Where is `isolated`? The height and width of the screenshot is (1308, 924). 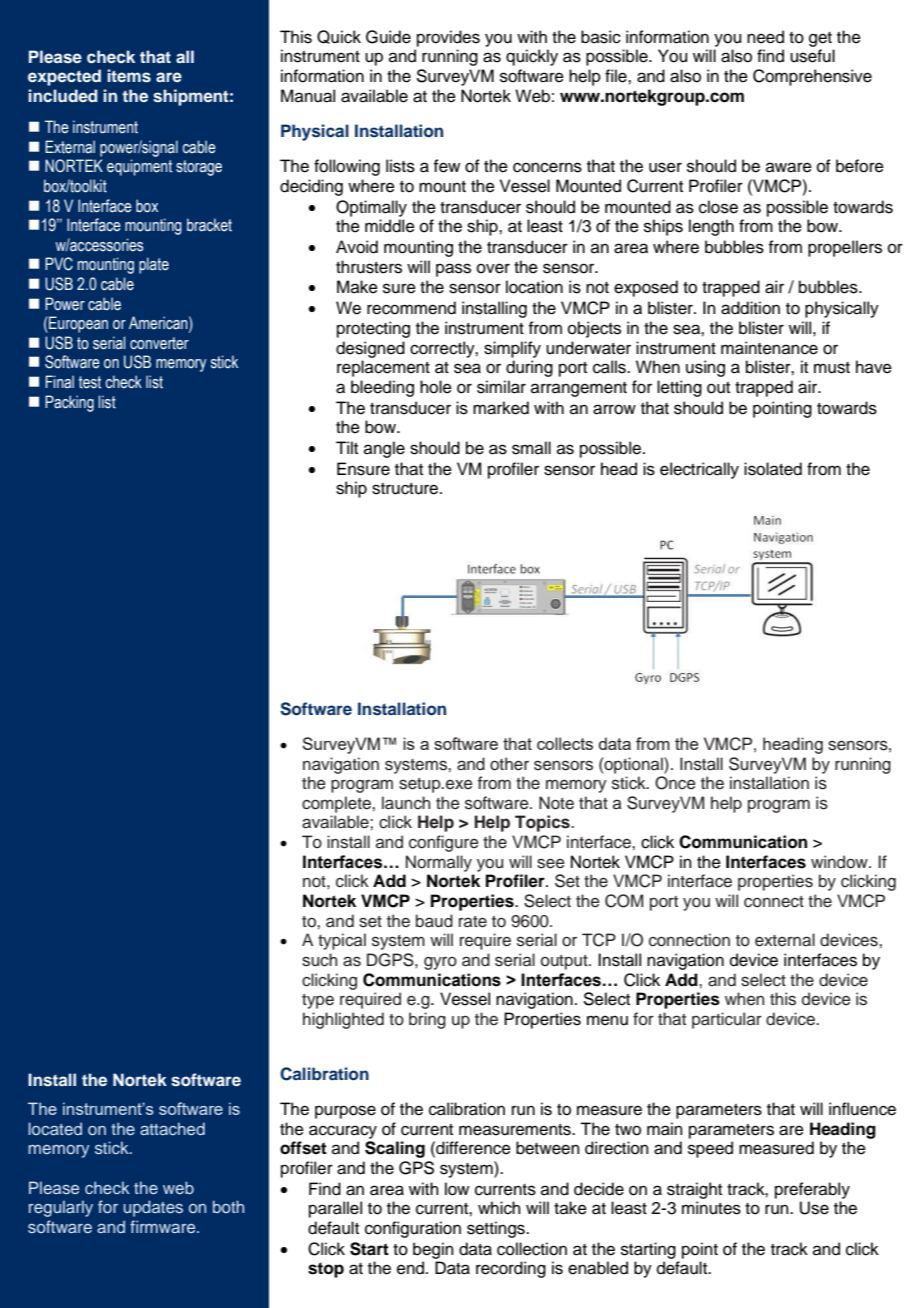
isolated is located at coordinates (773, 469).
